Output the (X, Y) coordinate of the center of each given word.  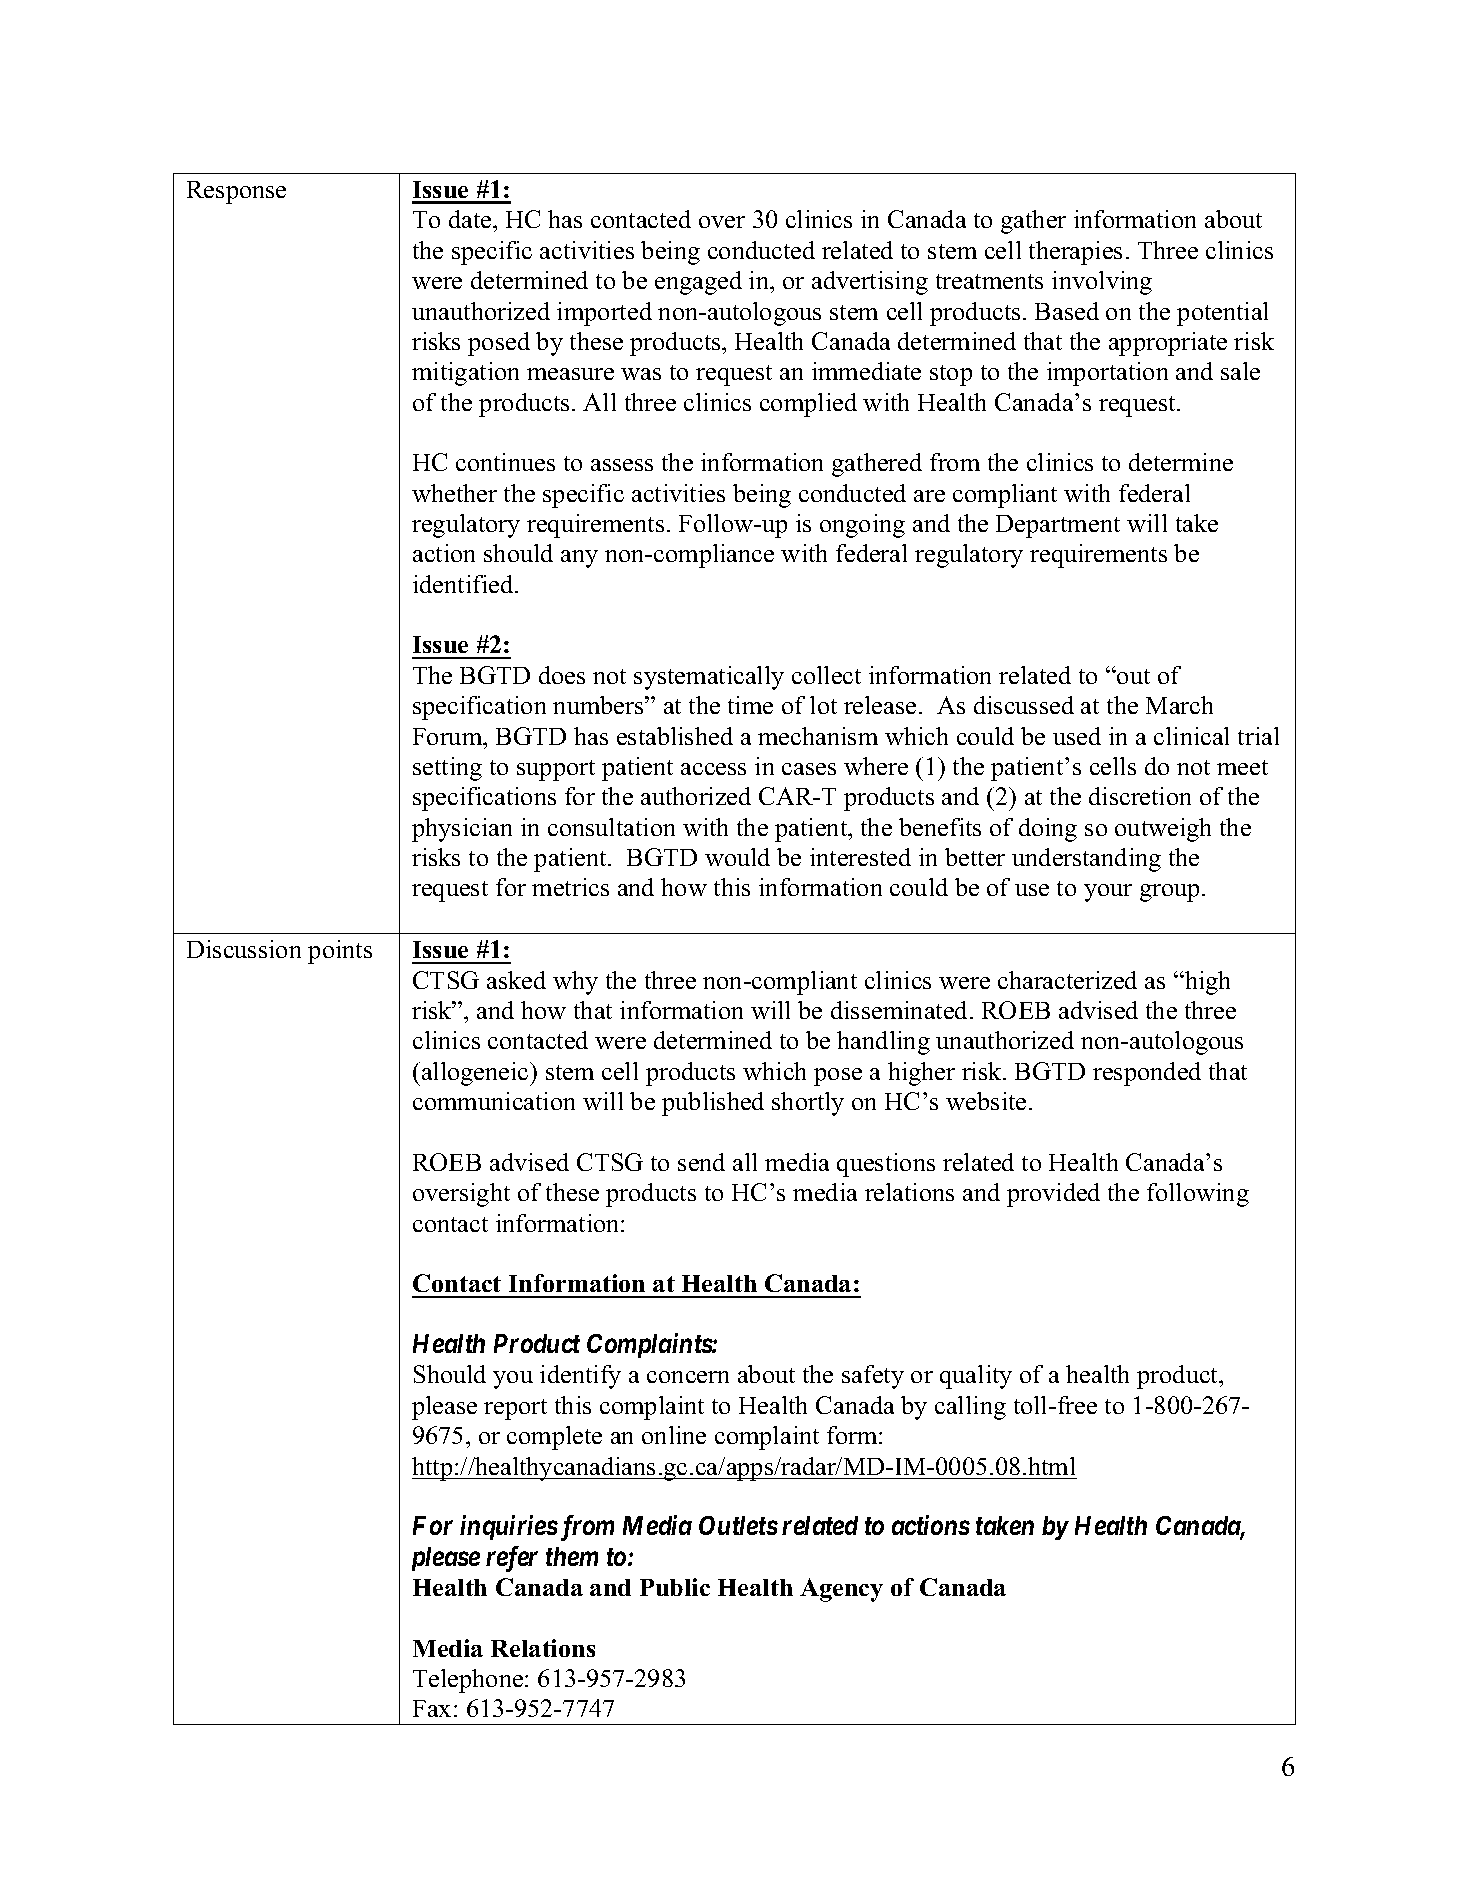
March (1179, 705)
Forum (449, 736)
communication (494, 1101)
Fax (432, 1708)
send (701, 1162)
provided (1053, 1195)
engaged (698, 283)
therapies (1075, 253)
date (471, 219)
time (750, 705)
